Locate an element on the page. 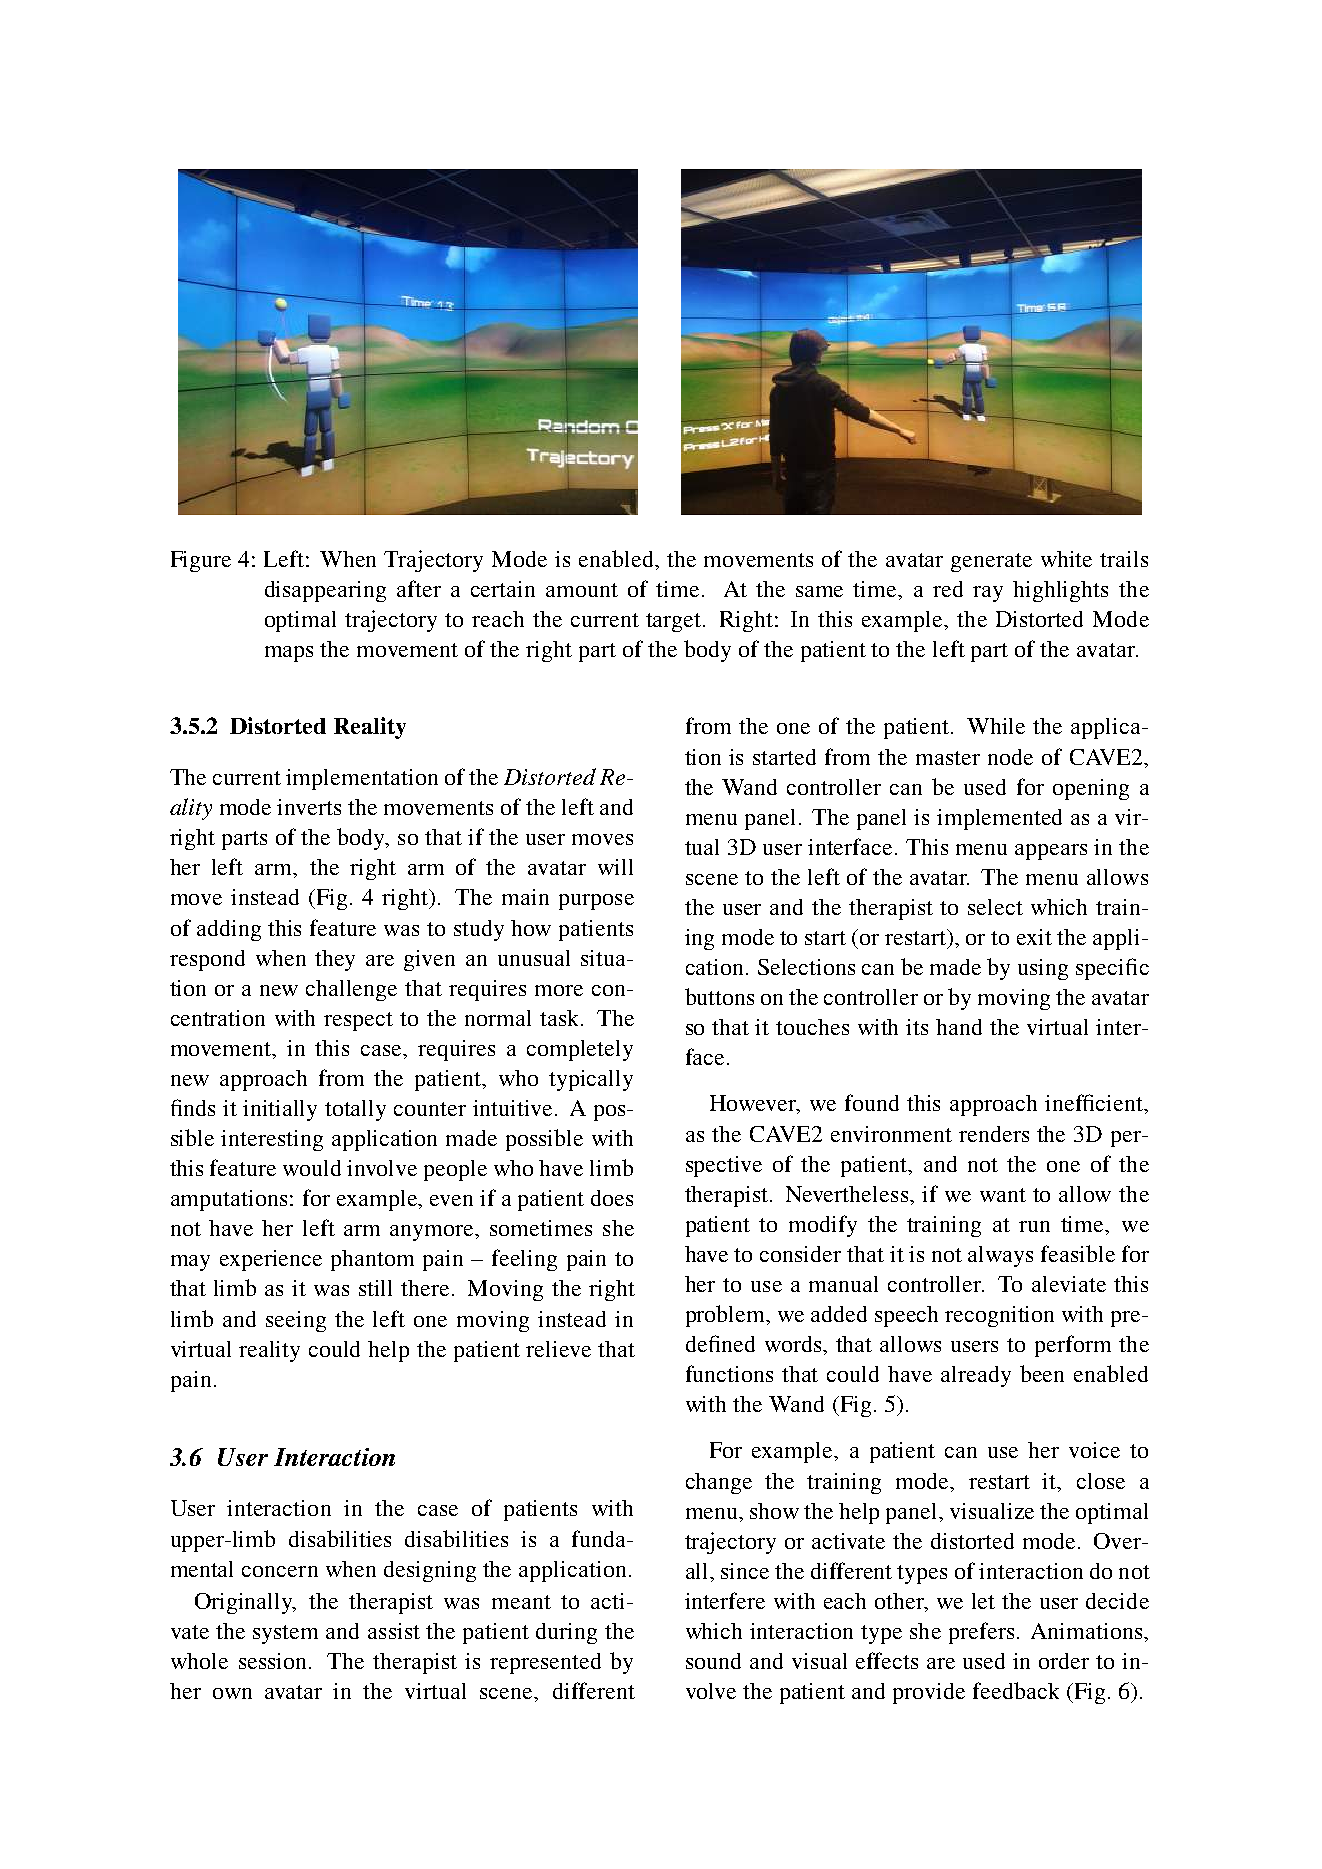  always is located at coordinates (1000, 1256).
